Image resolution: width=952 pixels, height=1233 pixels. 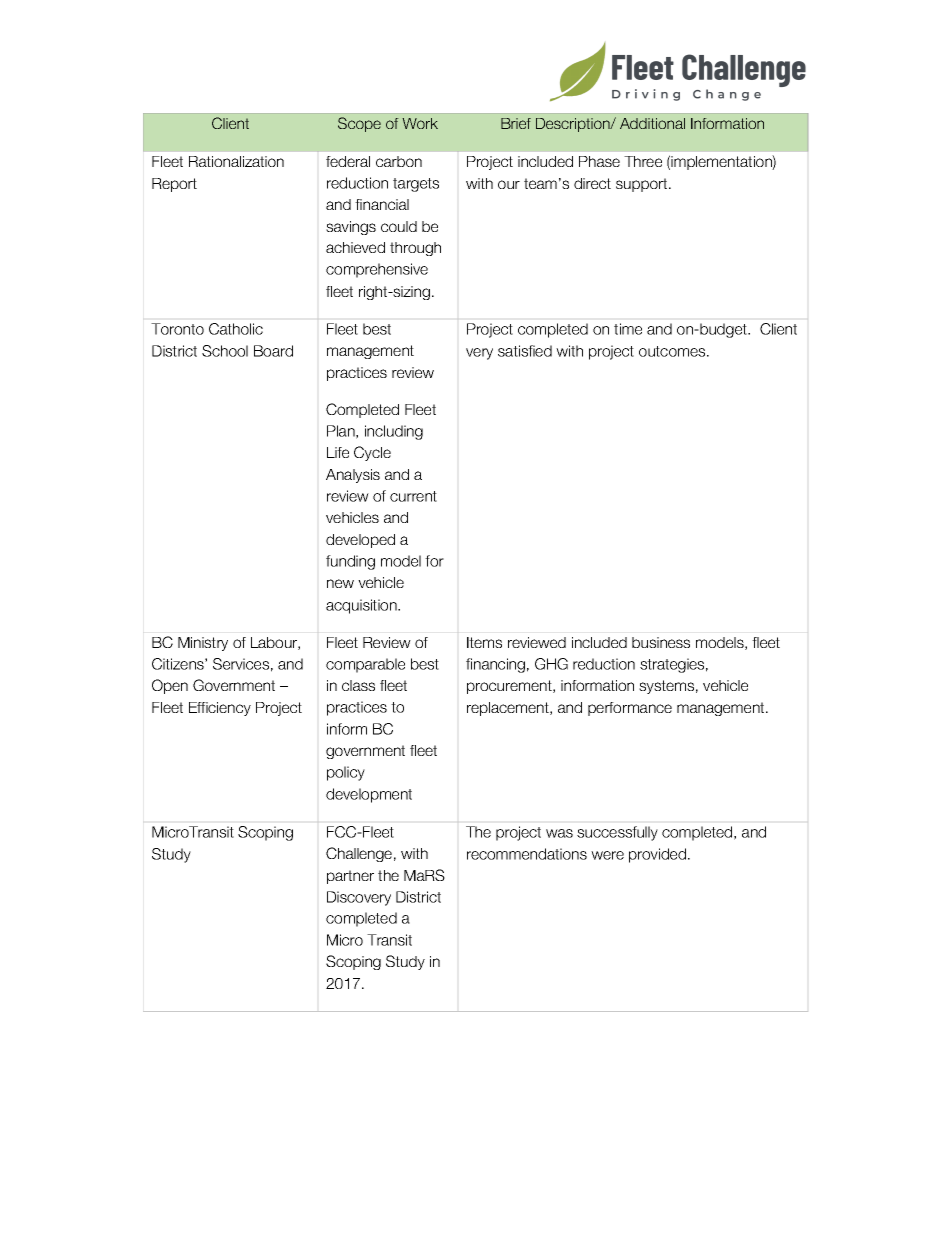 I want to click on comparable, so click(x=365, y=665).
